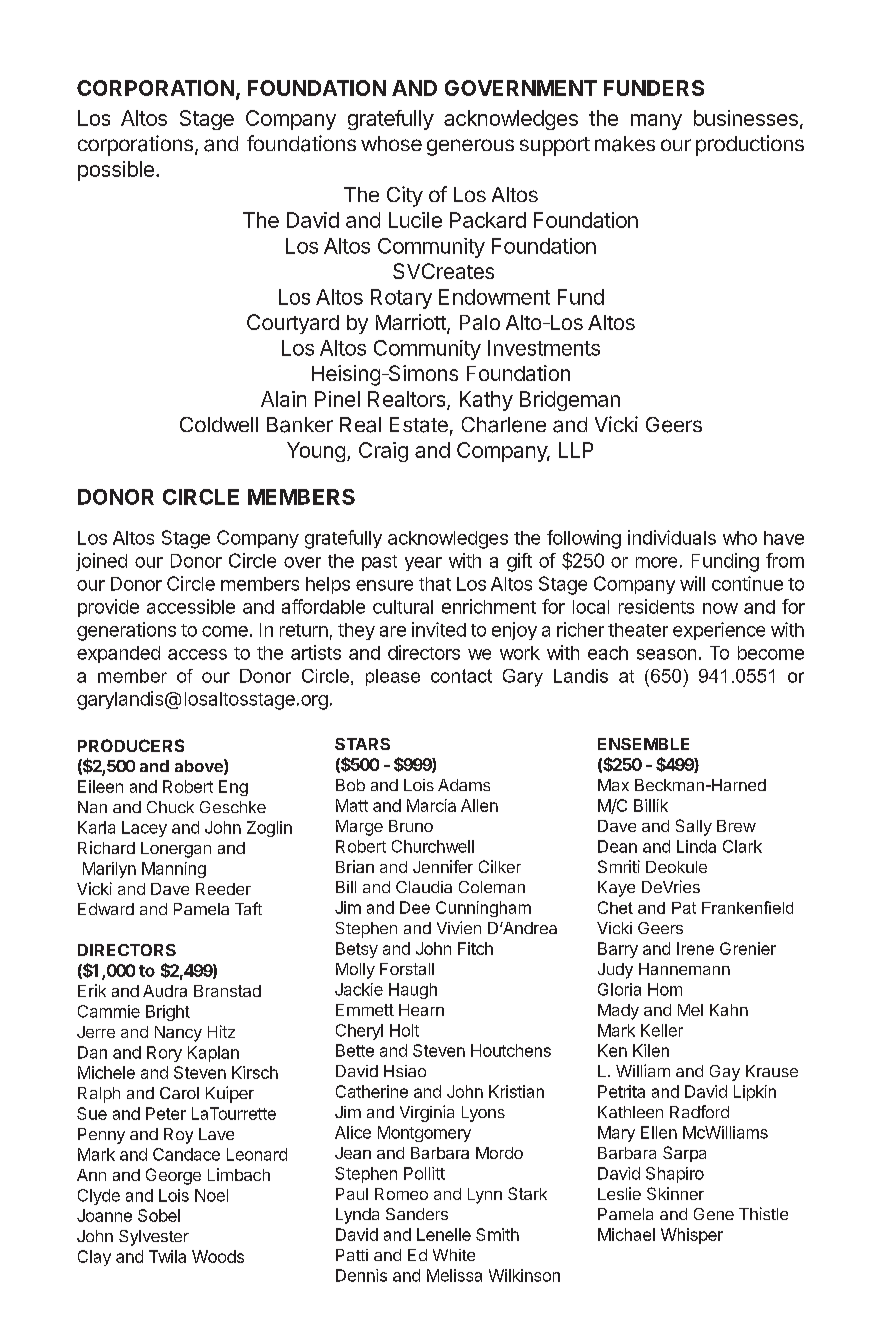 The height and width of the document is (1341, 881). Describe the element at coordinates (419, 425) in the document. I see `Estate` at that location.
